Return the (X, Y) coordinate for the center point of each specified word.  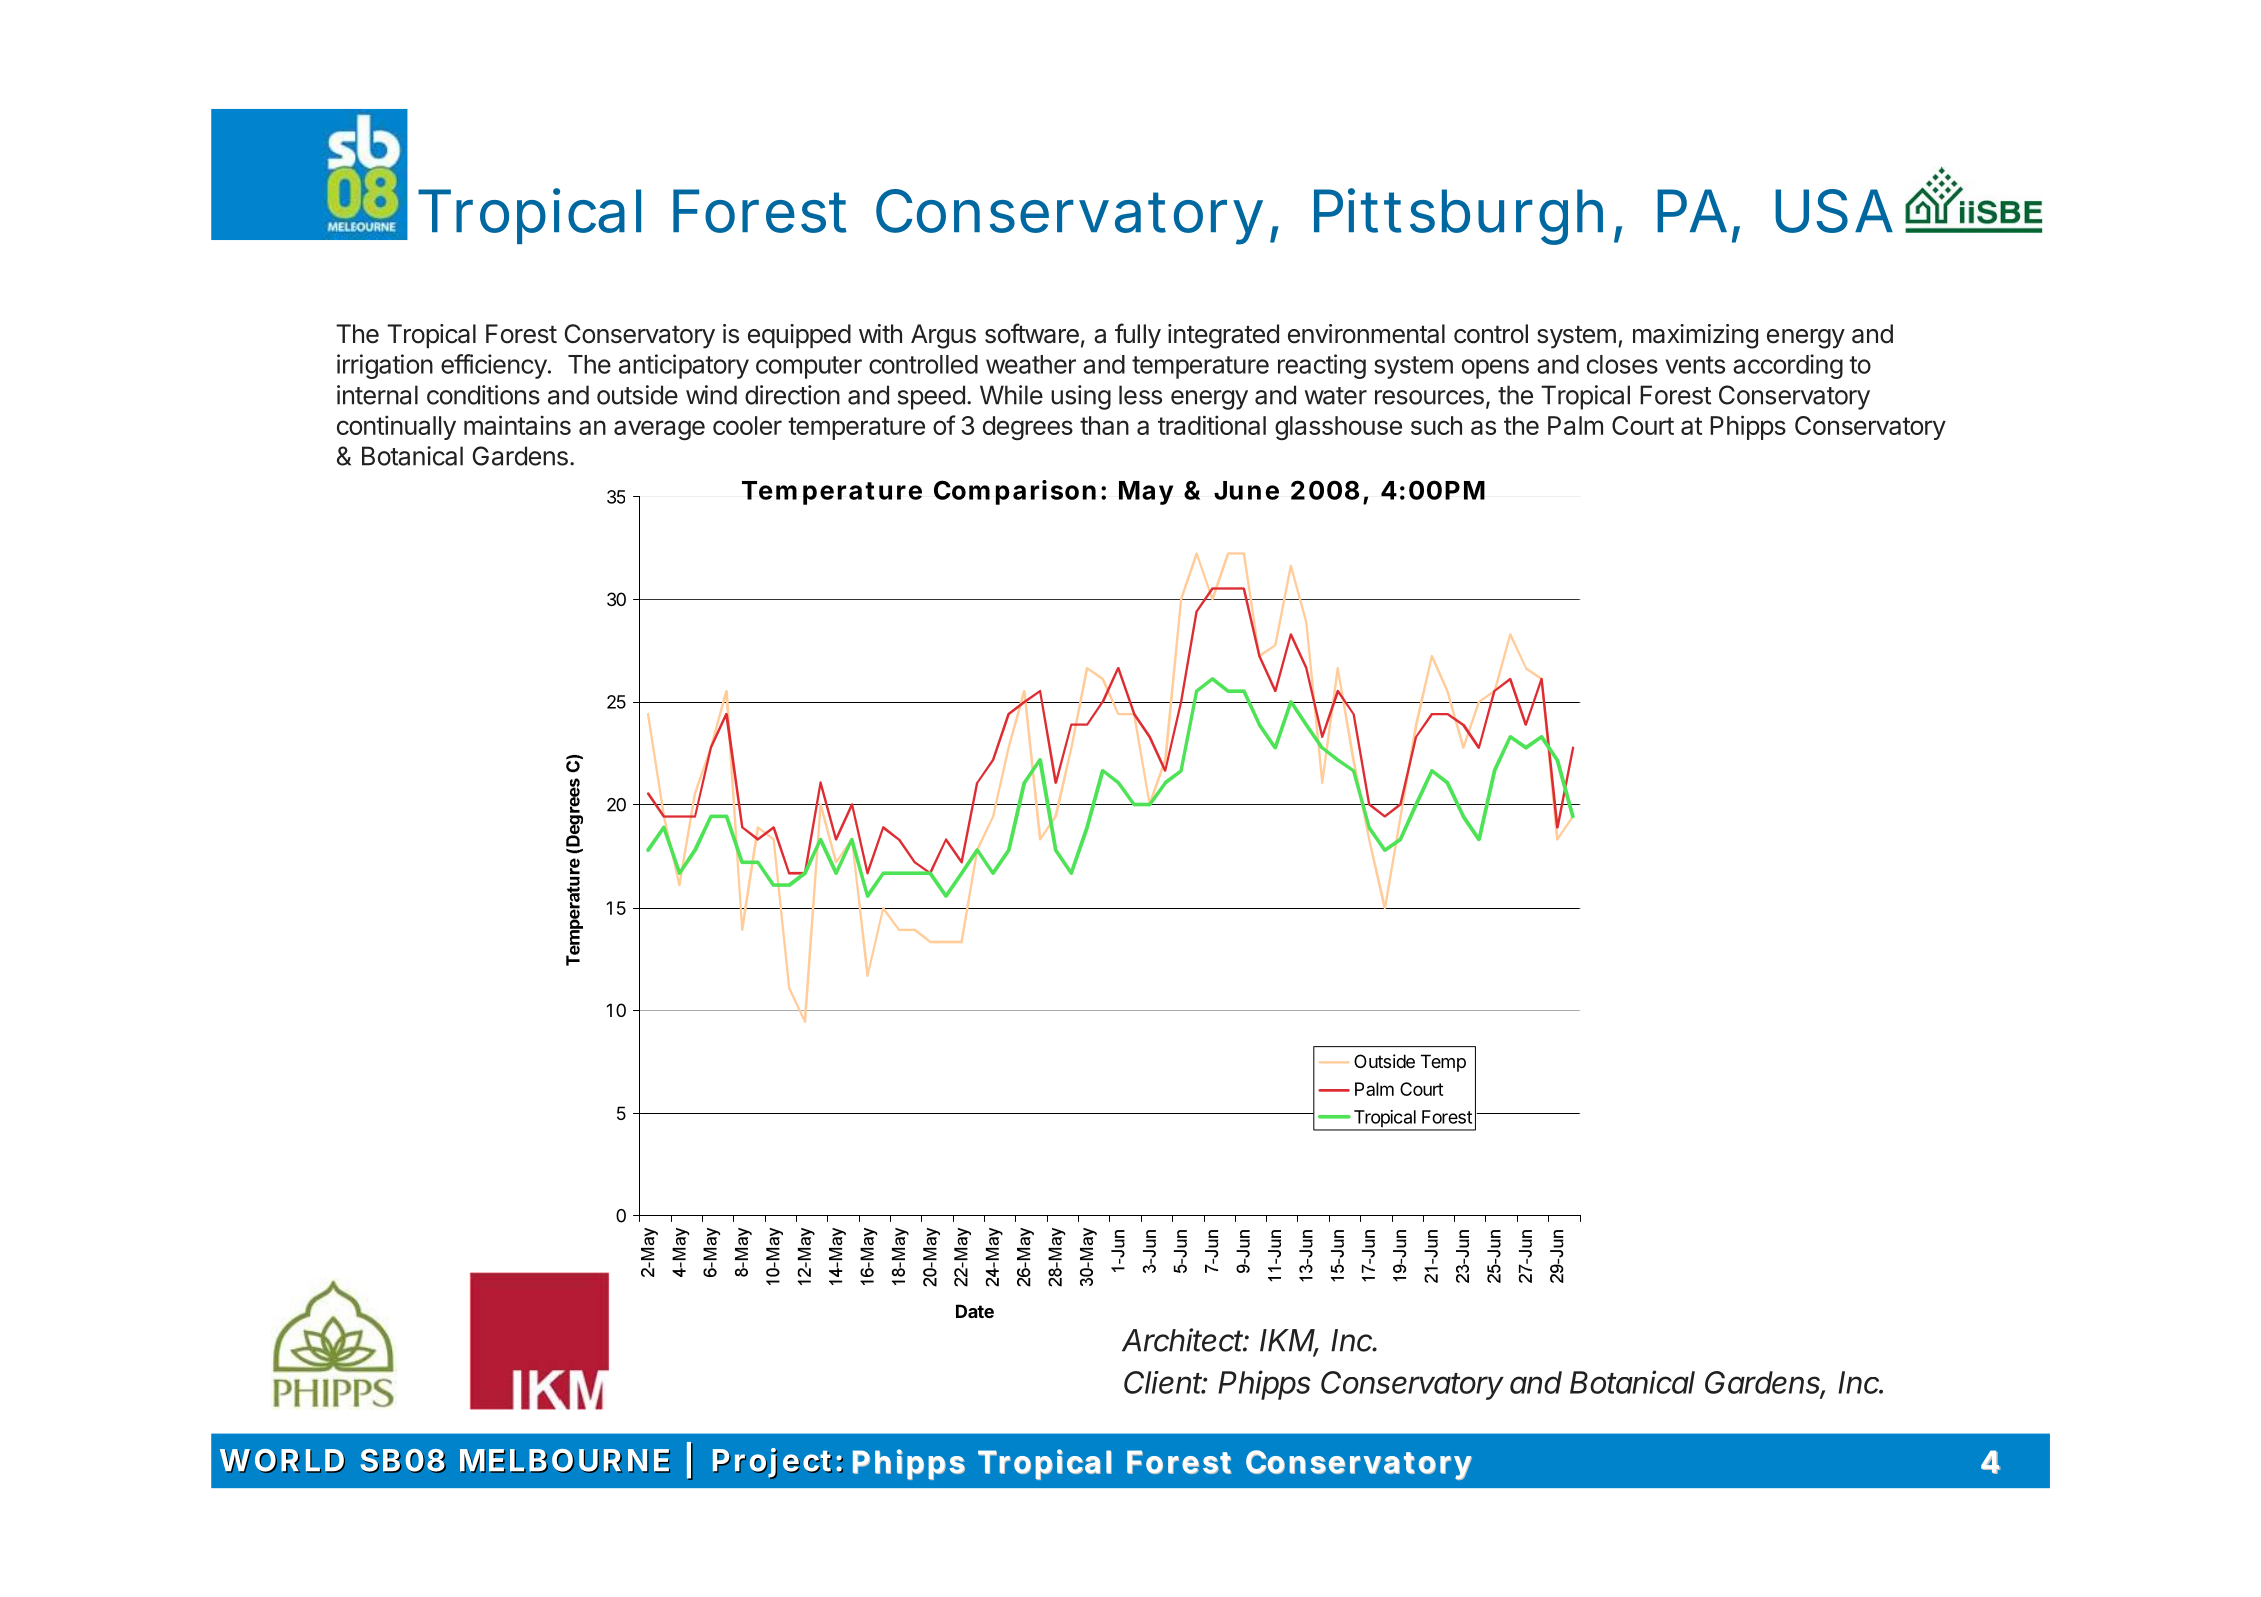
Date (975, 1311)
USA (1833, 211)
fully (1138, 336)
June (1246, 490)
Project (772, 1463)
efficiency (494, 366)
